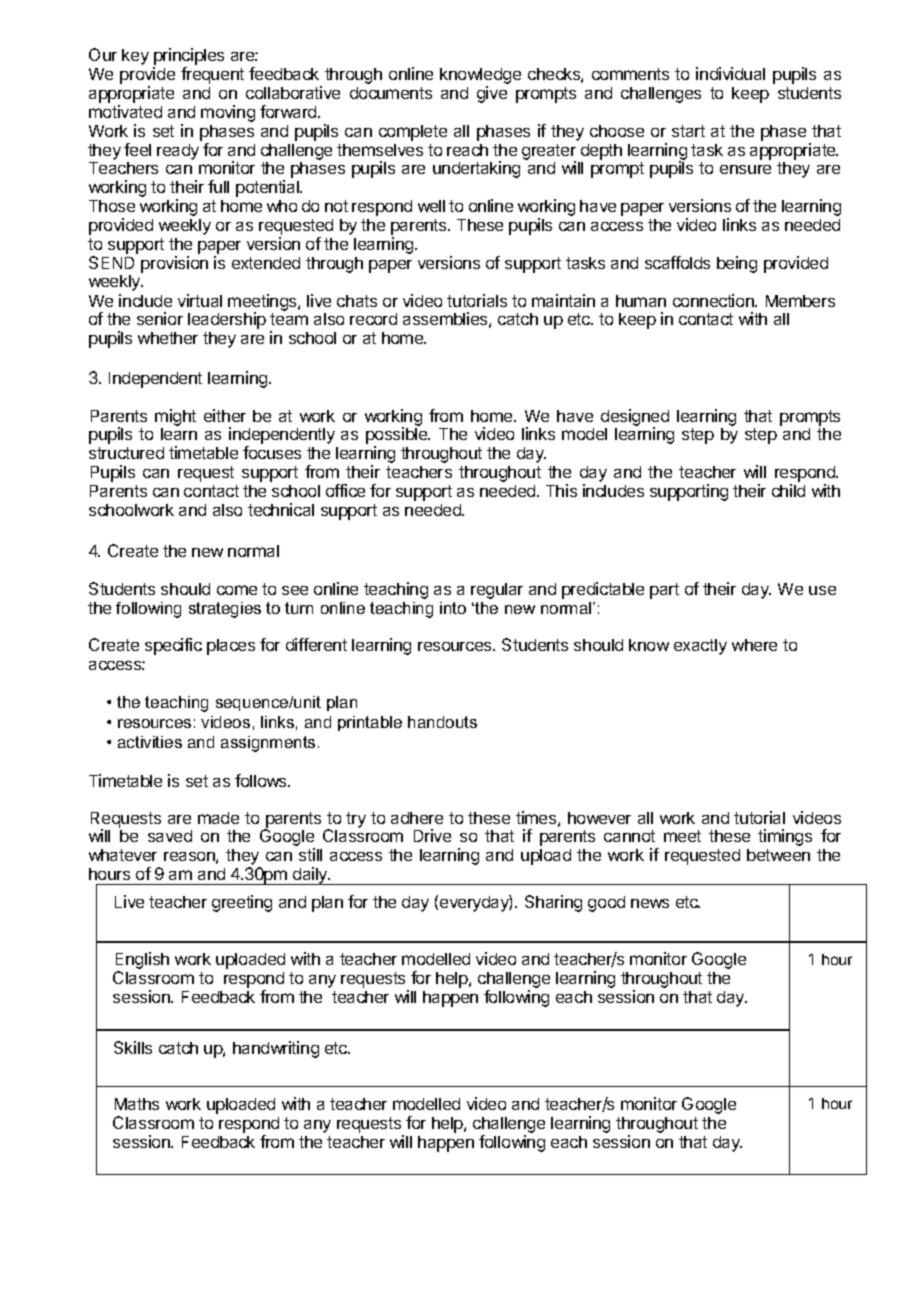 This screenshot has width=924, height=1307. Describe the element at coordinates (212, 75) in the screenshot. I see `frequent` at that location.
